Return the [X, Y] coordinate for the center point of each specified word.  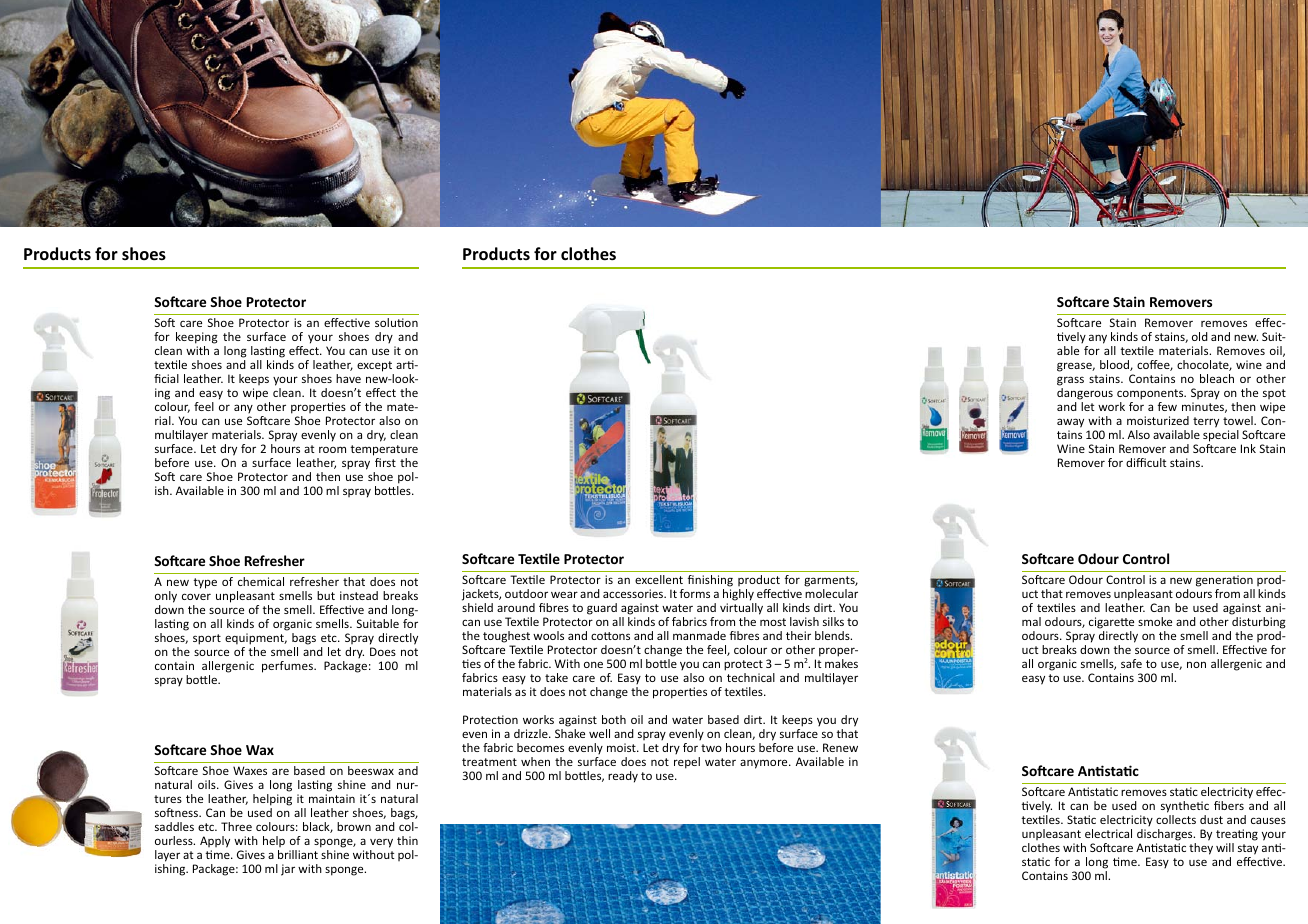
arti [406, 364]
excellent [659, 579]
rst [389, 463]
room [332, 449]
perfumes [288, 667]
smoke [1155, 621]
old [1200, 336]
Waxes [250, 770]
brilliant [298, 854]
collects [1176, 819]
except [374, 366]
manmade [699, 635]
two [711, 748]
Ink [1248, 448]
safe [1131, 663]
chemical [261, 581]
